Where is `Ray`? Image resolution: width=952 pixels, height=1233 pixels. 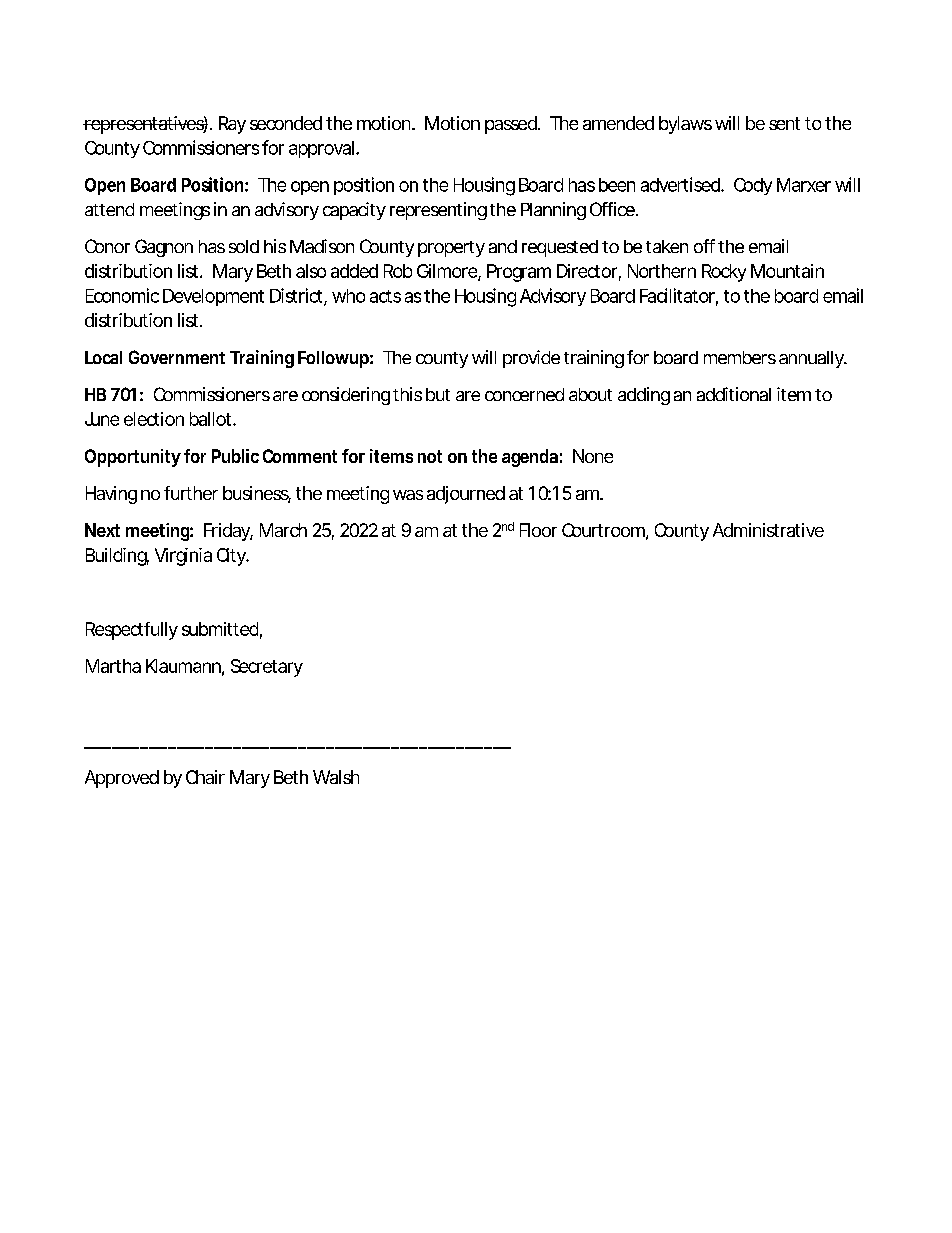 Ray is located at coordinates (232, 125).
